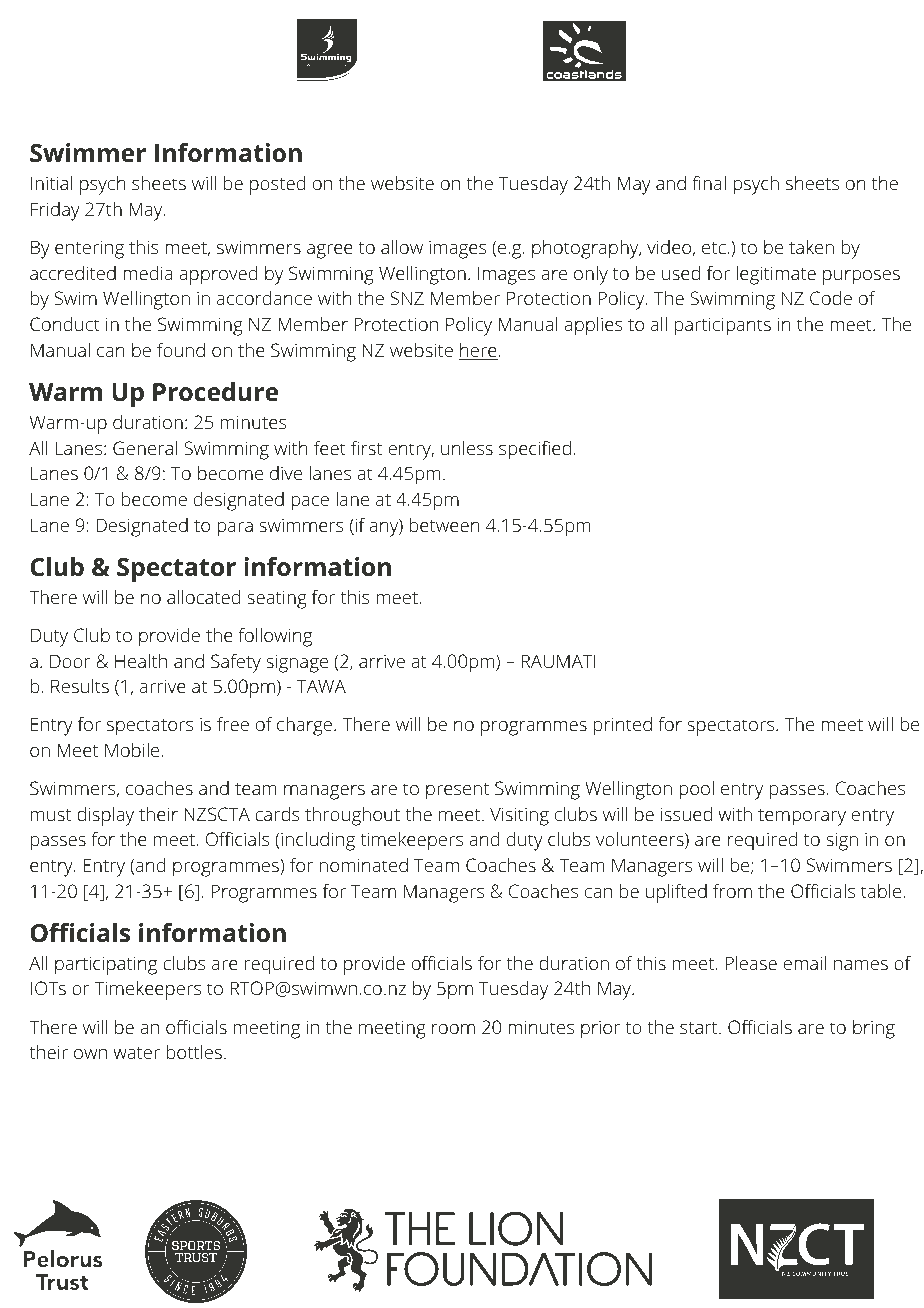 Image resolution: width=924 pixels, height=1308 pixels. What do you see at coordinates (444, 525) in the screenshot?
I see `between` at bounding box center [444, 525].
